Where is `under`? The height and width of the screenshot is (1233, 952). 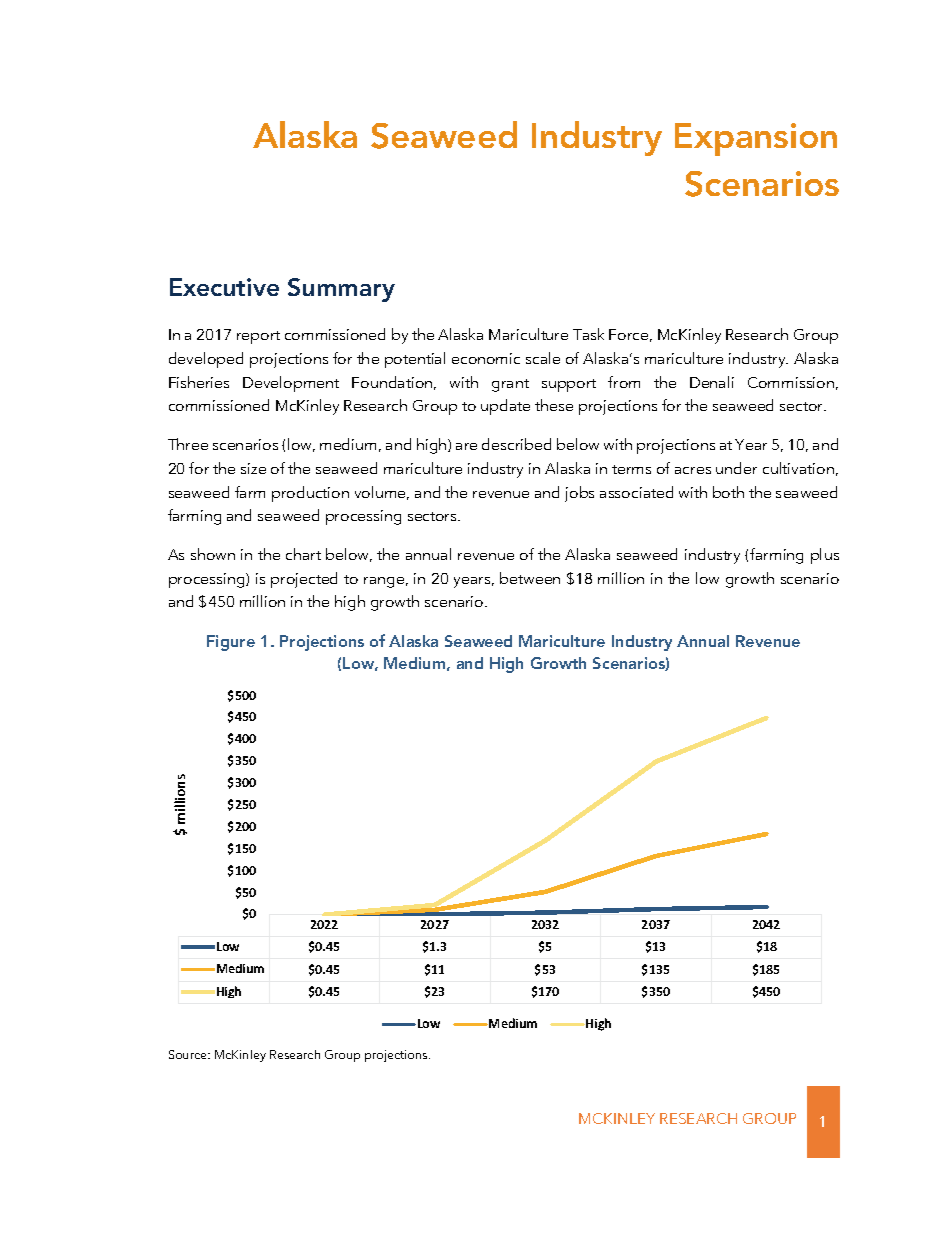
under is located at coordinates (736, 468).
